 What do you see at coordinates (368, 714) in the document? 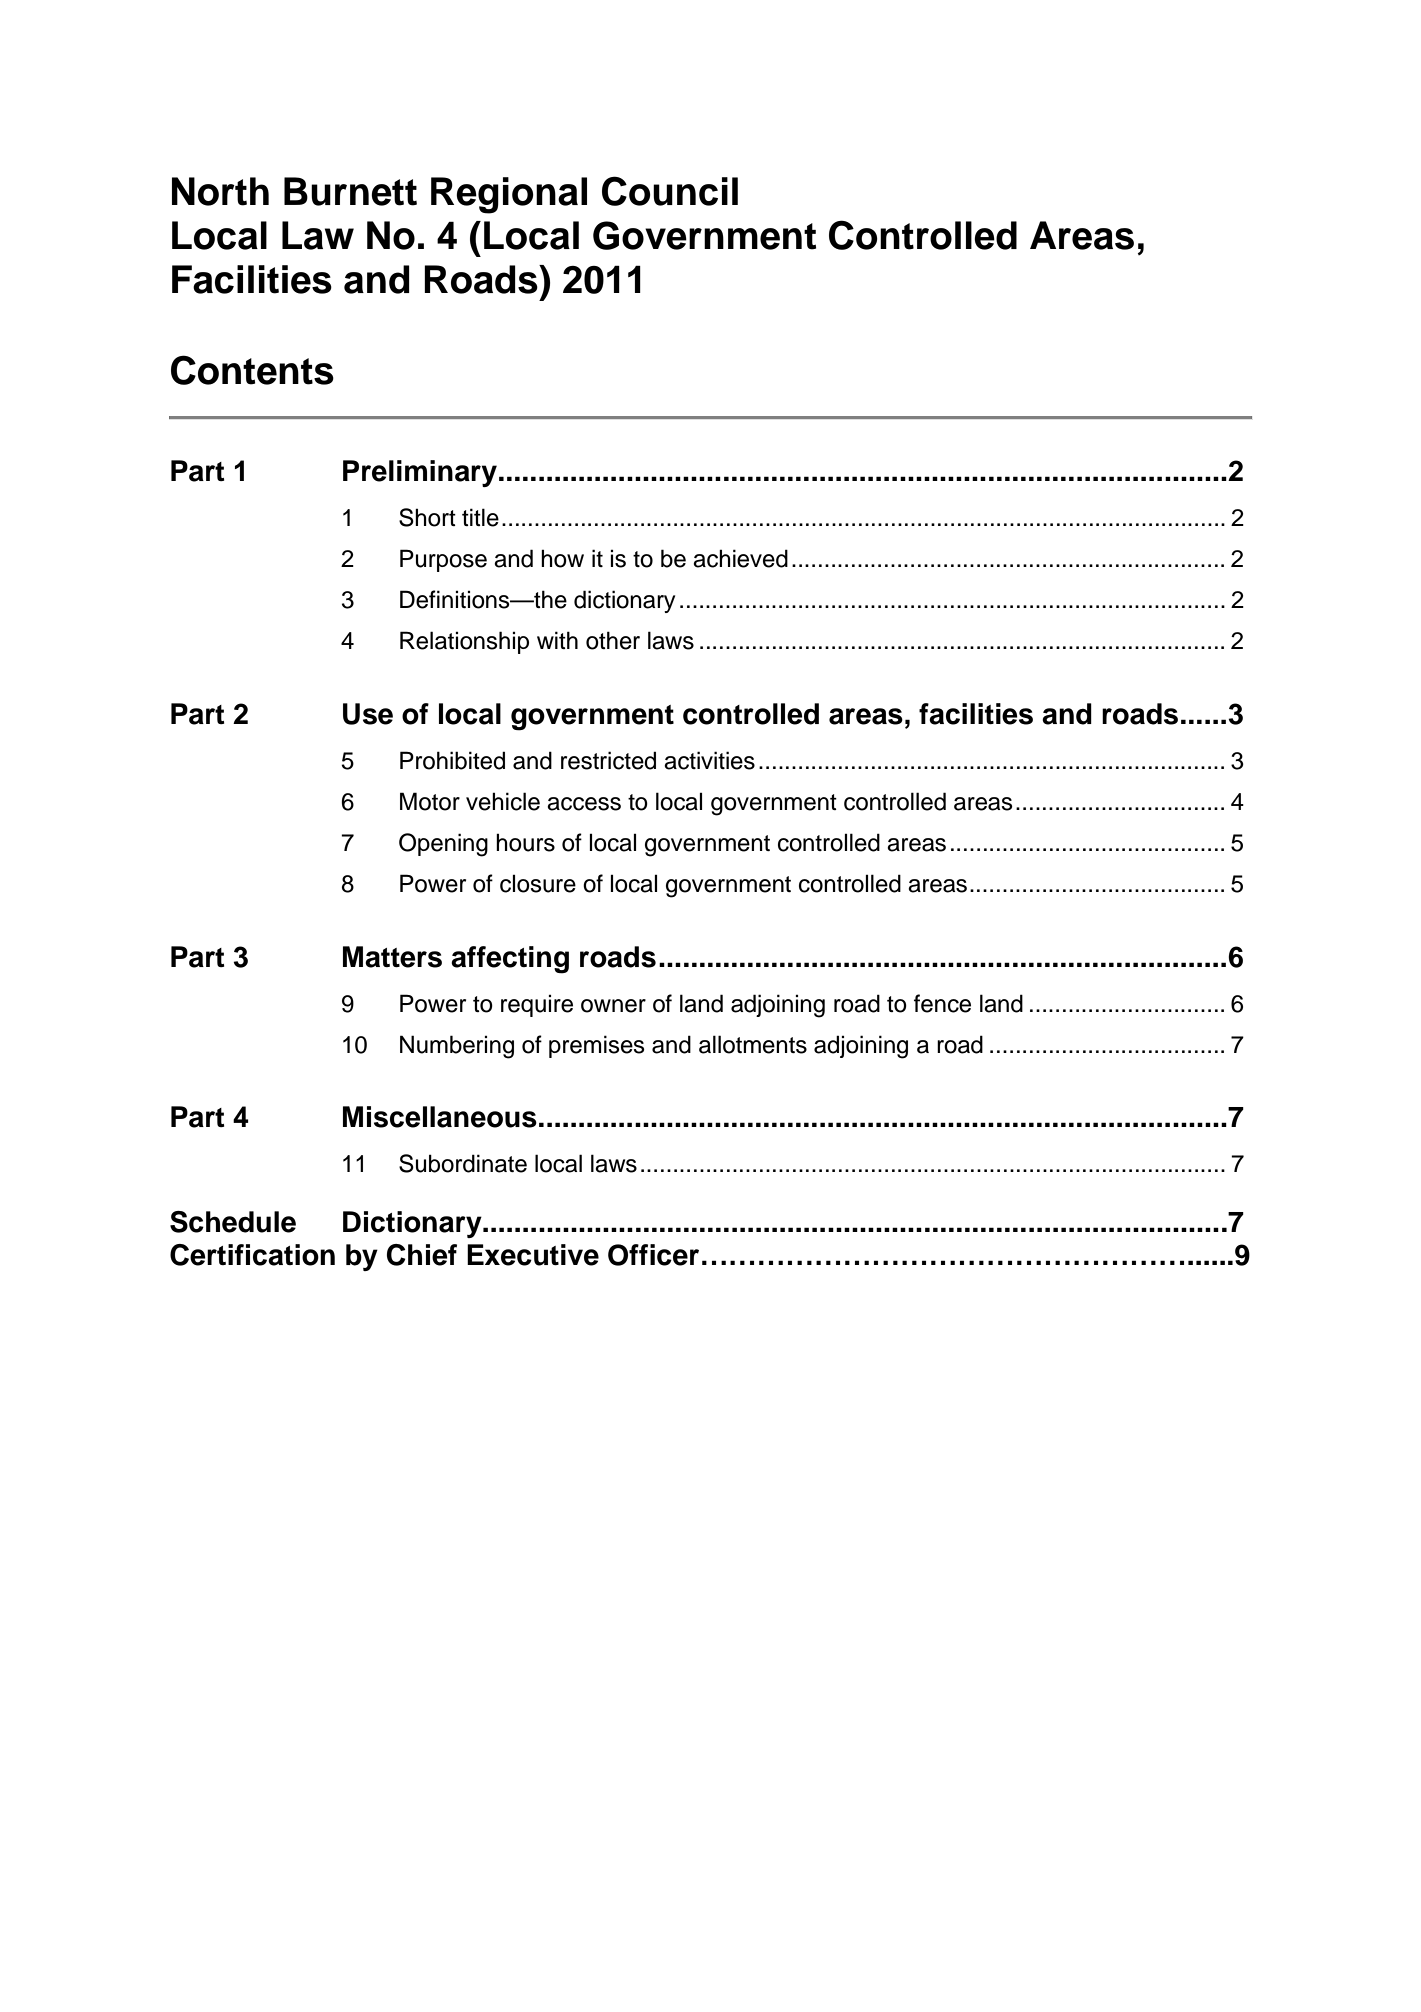
I see `Use` at bounding box center [368, 714].
